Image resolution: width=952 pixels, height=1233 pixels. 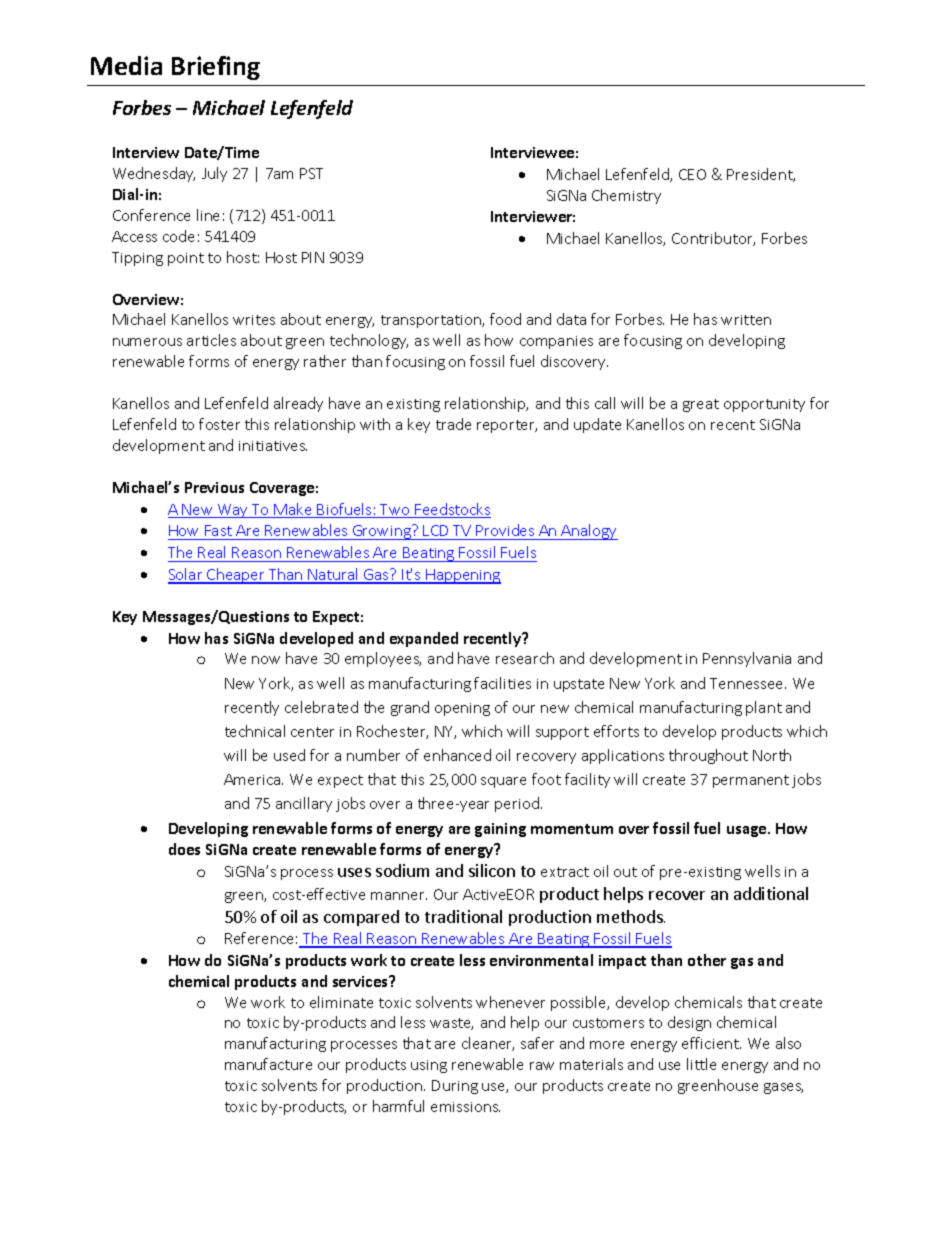 I want to click on now, so click(x=266, y=660).
